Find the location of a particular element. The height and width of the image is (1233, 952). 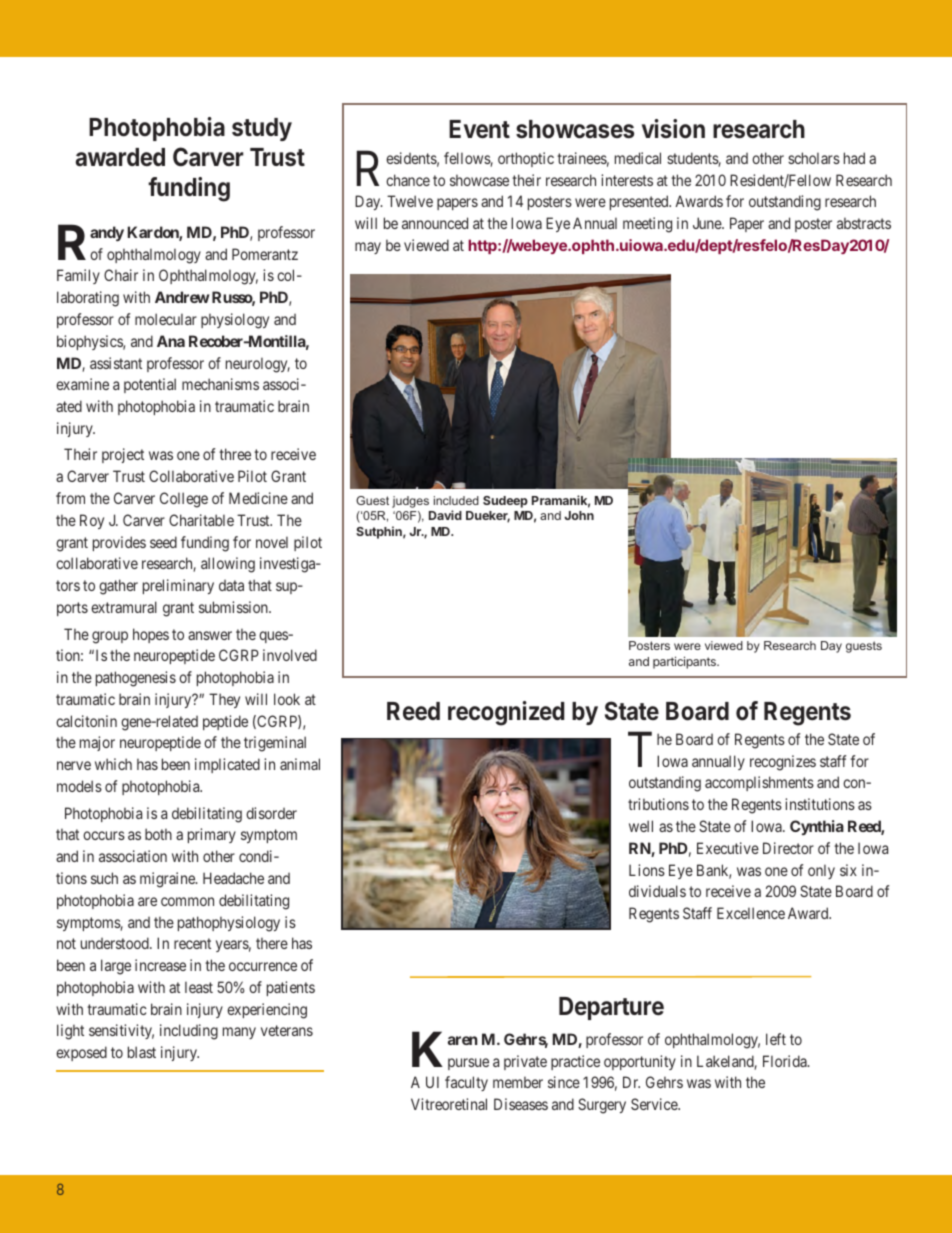

including is located at coordinates (189, 1032).
